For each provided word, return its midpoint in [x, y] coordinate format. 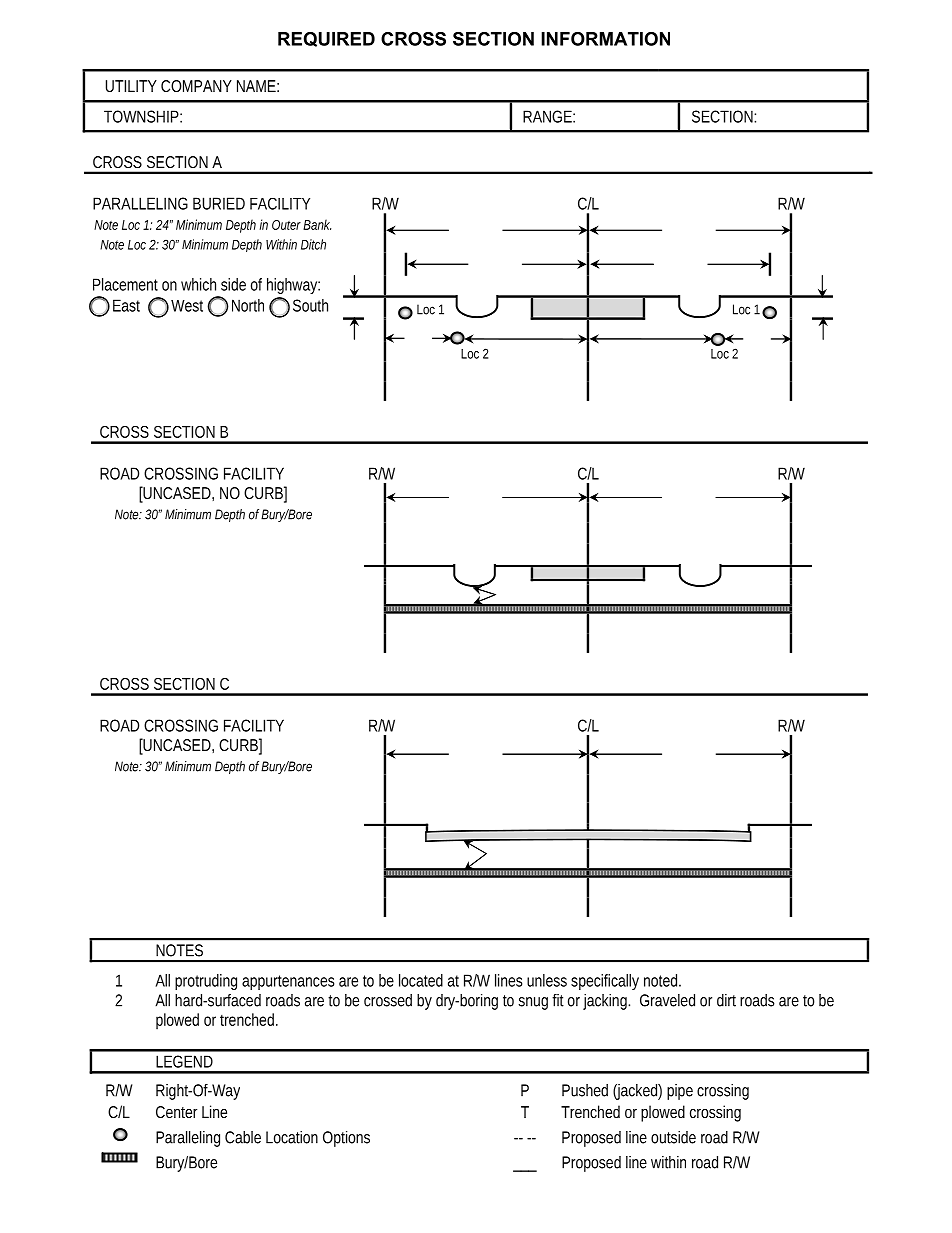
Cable [243, 1137]
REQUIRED [326, 39]
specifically [605, 982]
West [187, 306]
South [310, 305]
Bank [317, 224]
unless [547, 980]
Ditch [313, 244]
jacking [606, 1002]
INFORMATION [605, 39]
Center [176, 1112]
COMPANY [196, 86]
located [421, 980]
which [198, 284]
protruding [206, 982]
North [248, 305]
